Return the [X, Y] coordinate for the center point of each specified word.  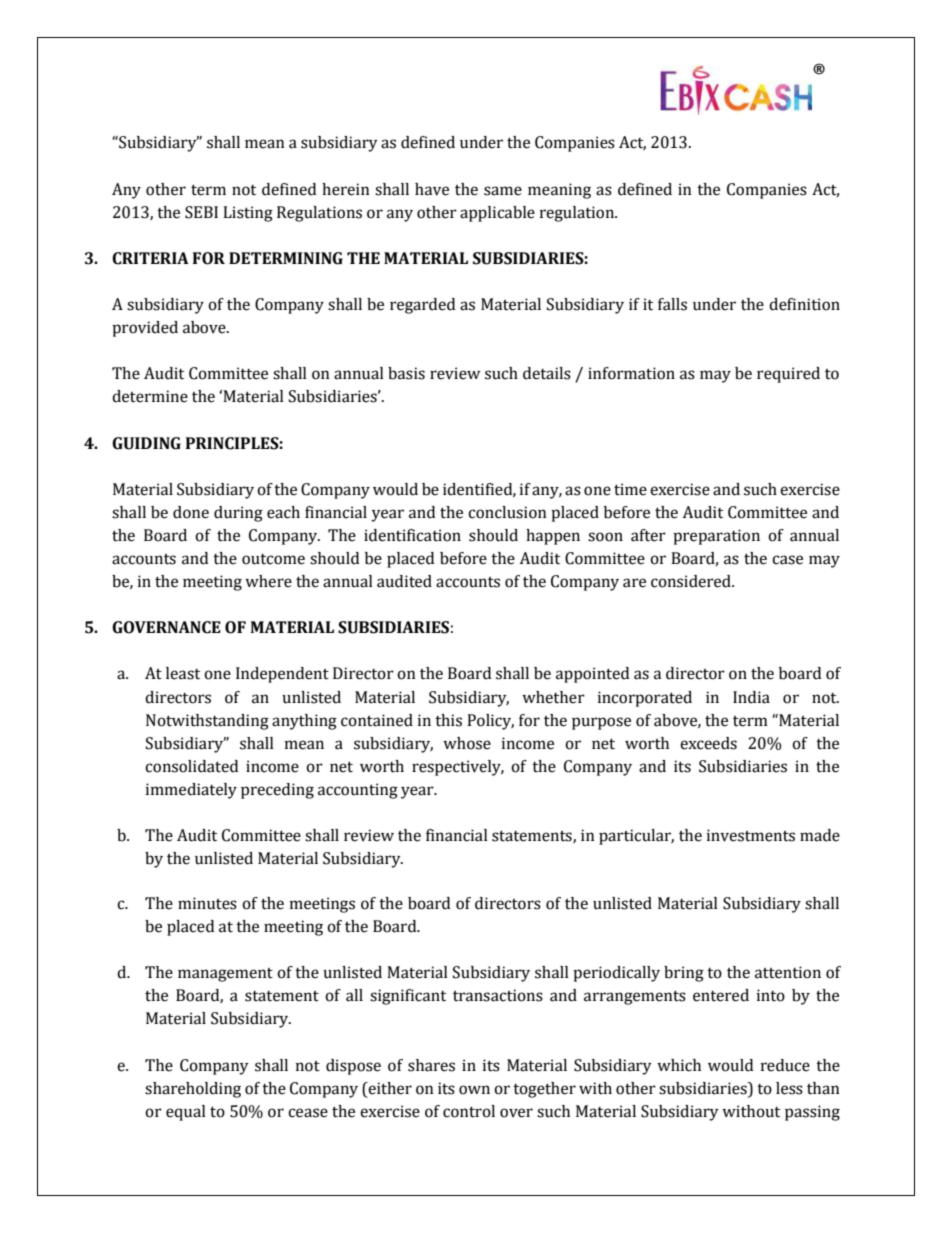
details [547, 373]
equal [186, 1113]
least [183, 673]
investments [751, 835]
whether [553, 697]
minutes [207, 903]
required [788, 375]
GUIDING [146, 443]
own [474, 1090]
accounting [358, 791]
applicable [497, 214]
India [751, 697]
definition [804, 304]
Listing [248, 214]
